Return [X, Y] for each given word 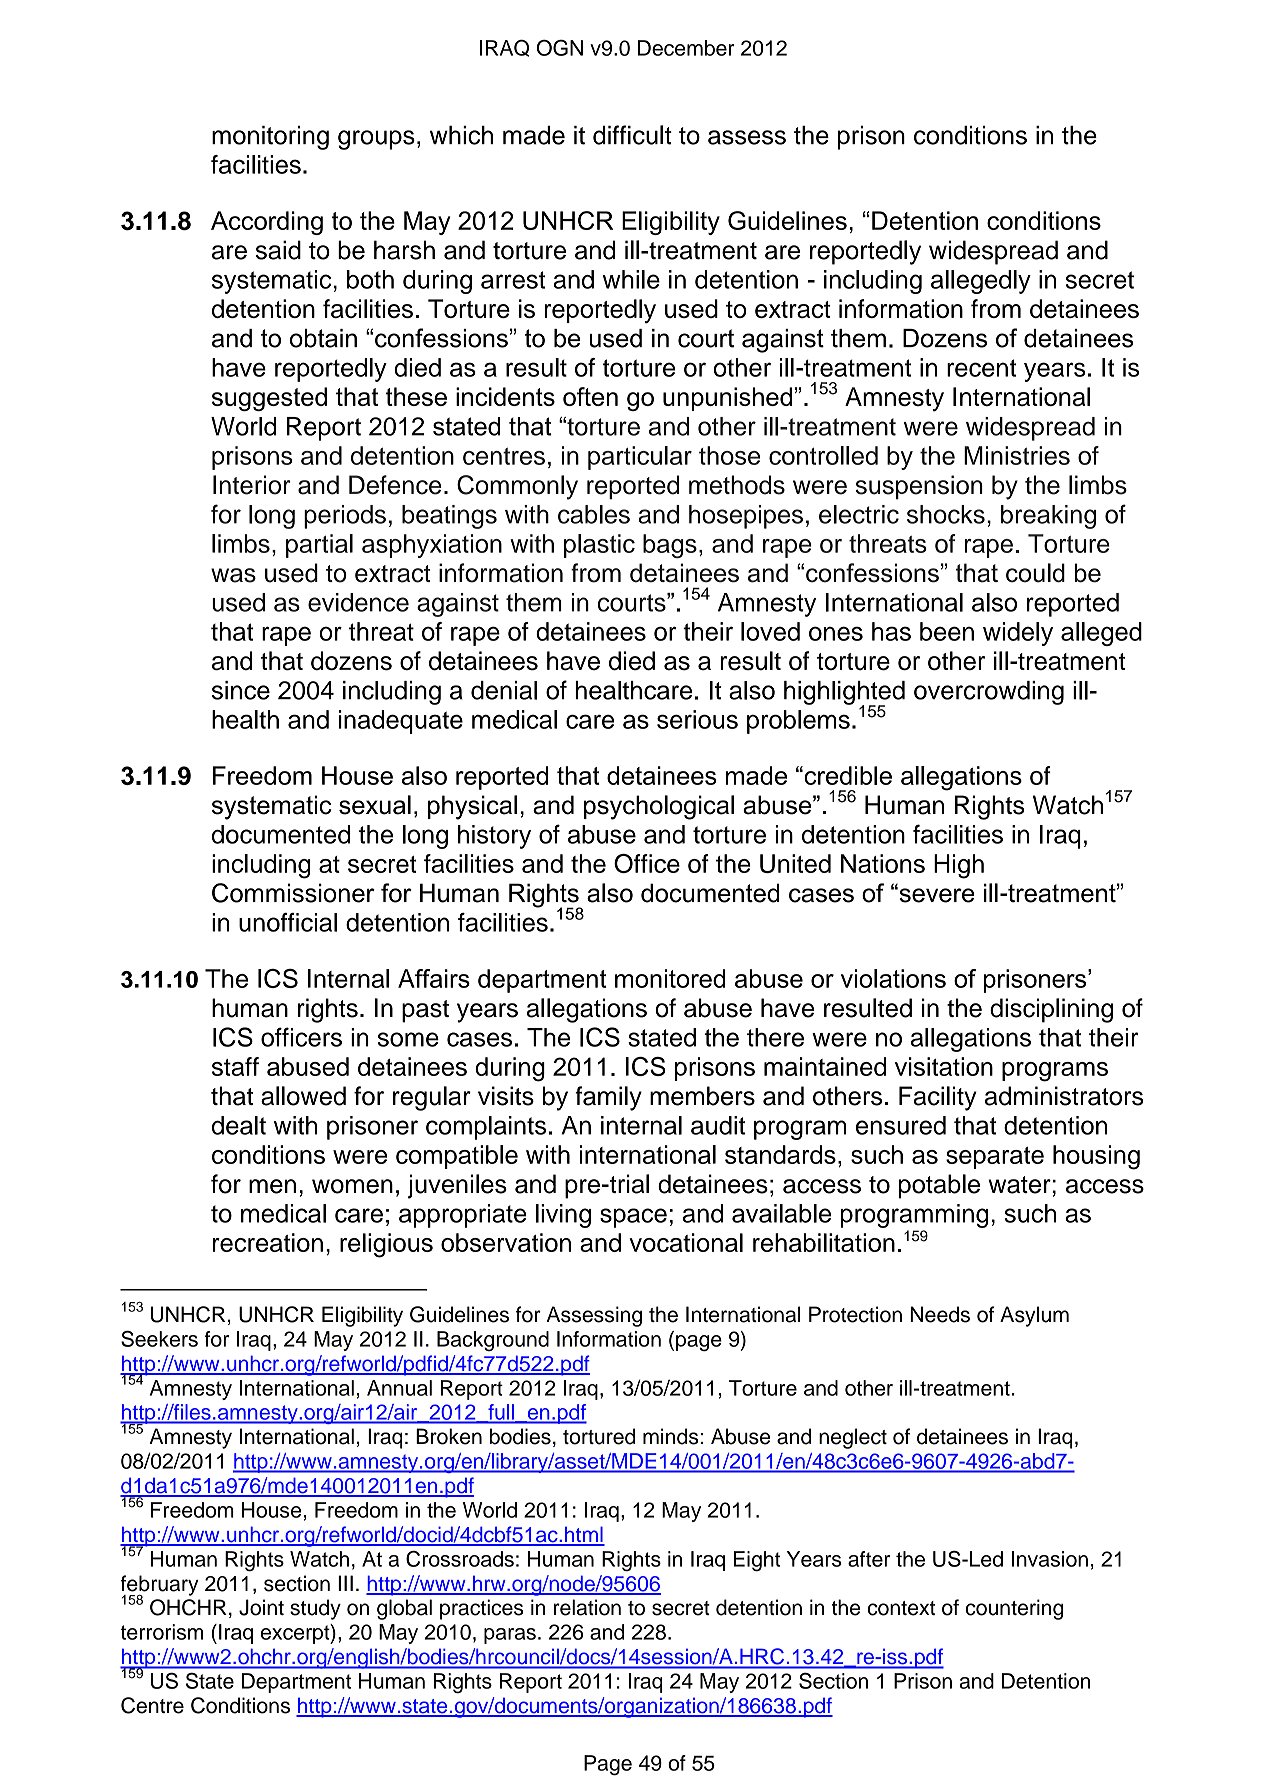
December [686, 48]
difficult [632, 135]
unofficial [288, 922]
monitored [670, 978]
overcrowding [989, 693]
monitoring [270, 138]
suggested [269, 399]
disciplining [1051, 1010]
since [241, 690]
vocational [686, 1242]
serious [697, 719]
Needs [940, 1314]
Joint [261, 1607]
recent [981, 368]
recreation [268, 1242]
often [590, 396]
